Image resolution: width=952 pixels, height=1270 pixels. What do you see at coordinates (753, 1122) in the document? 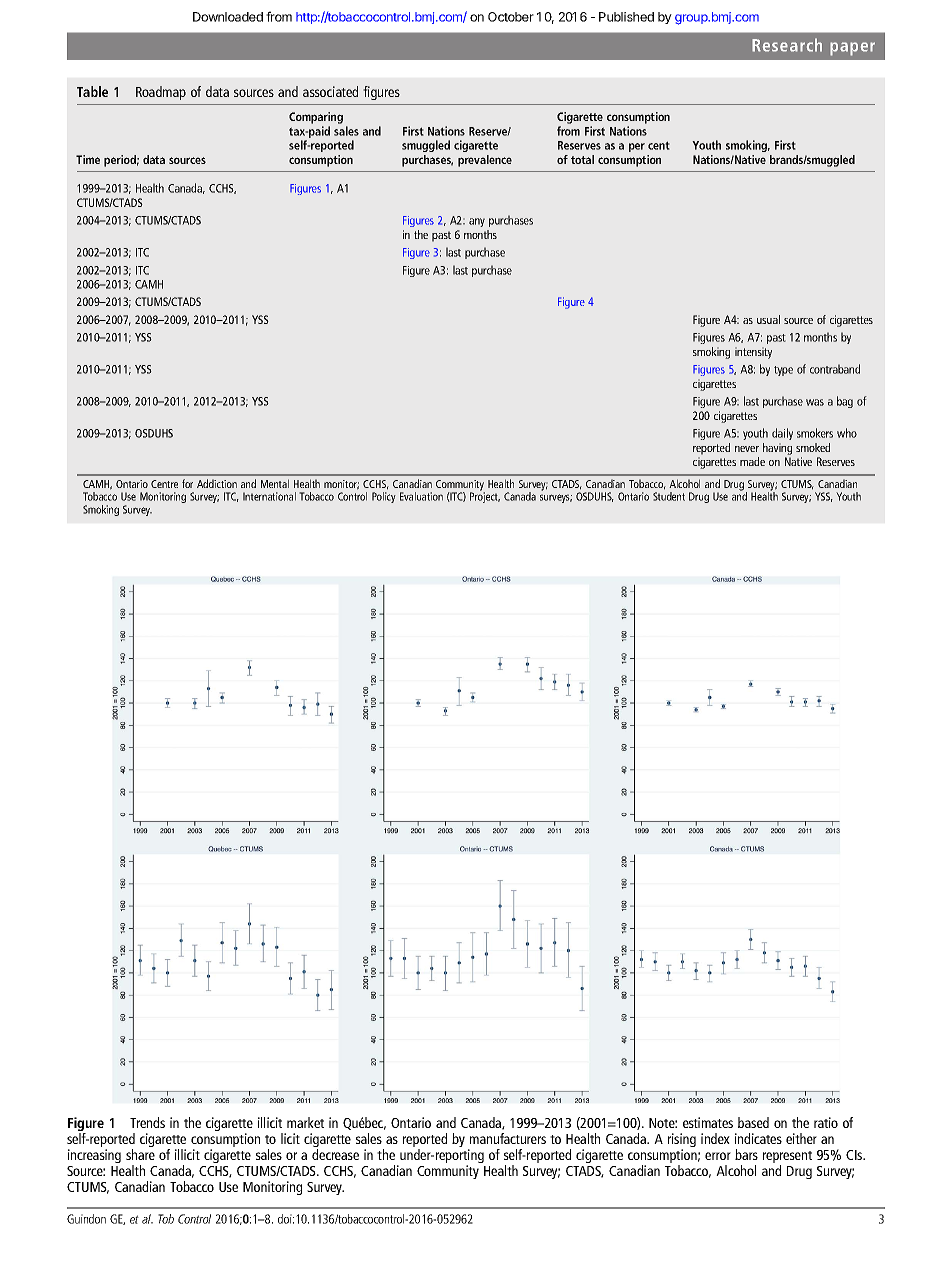
I see `based` at bounding box center [753, 1122].
